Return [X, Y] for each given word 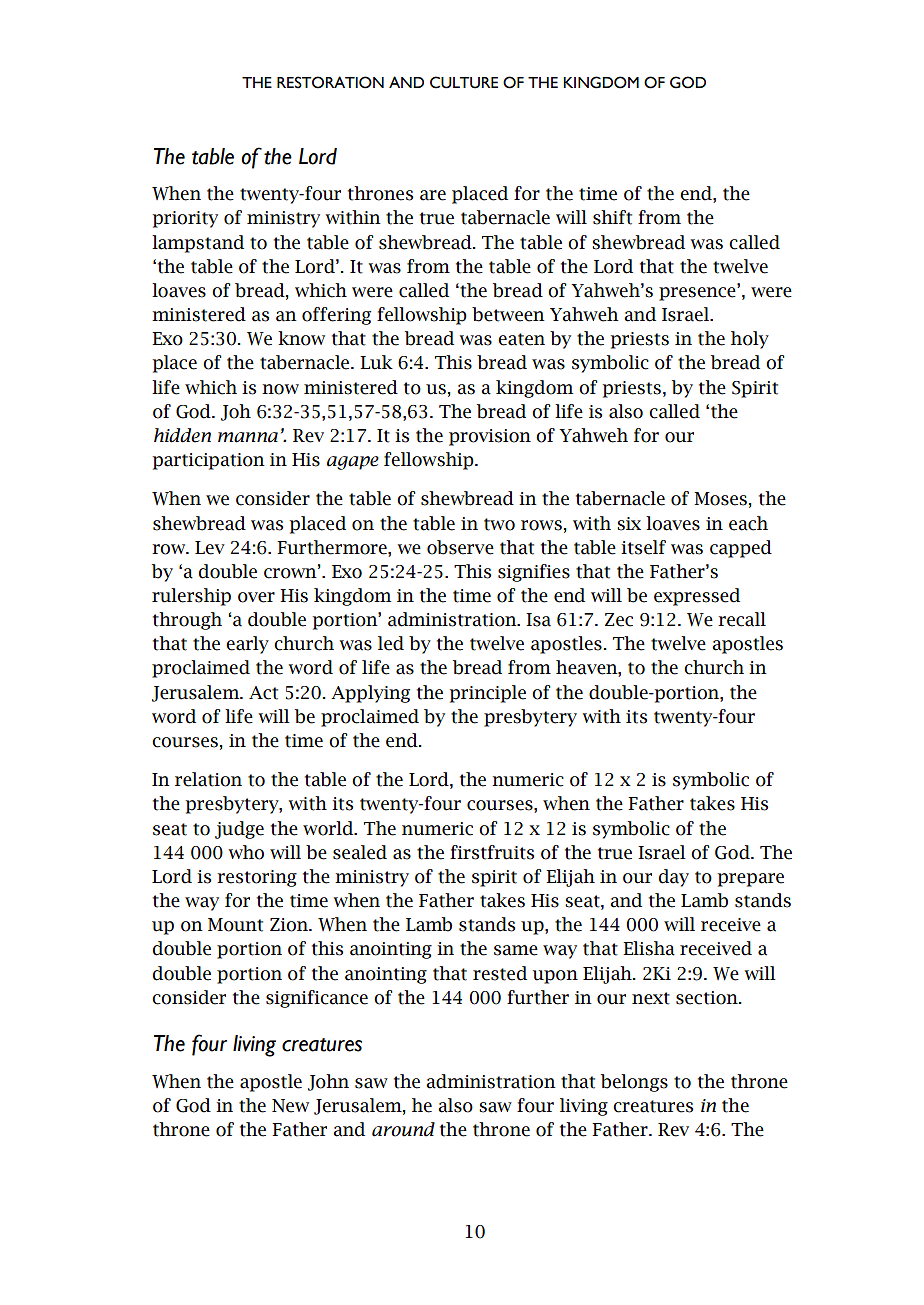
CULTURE [464, 82]
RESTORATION [330, 82]
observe [460, 547]
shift [612, 217]
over [256, 597]
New [290, 1106]
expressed [697, 597]
